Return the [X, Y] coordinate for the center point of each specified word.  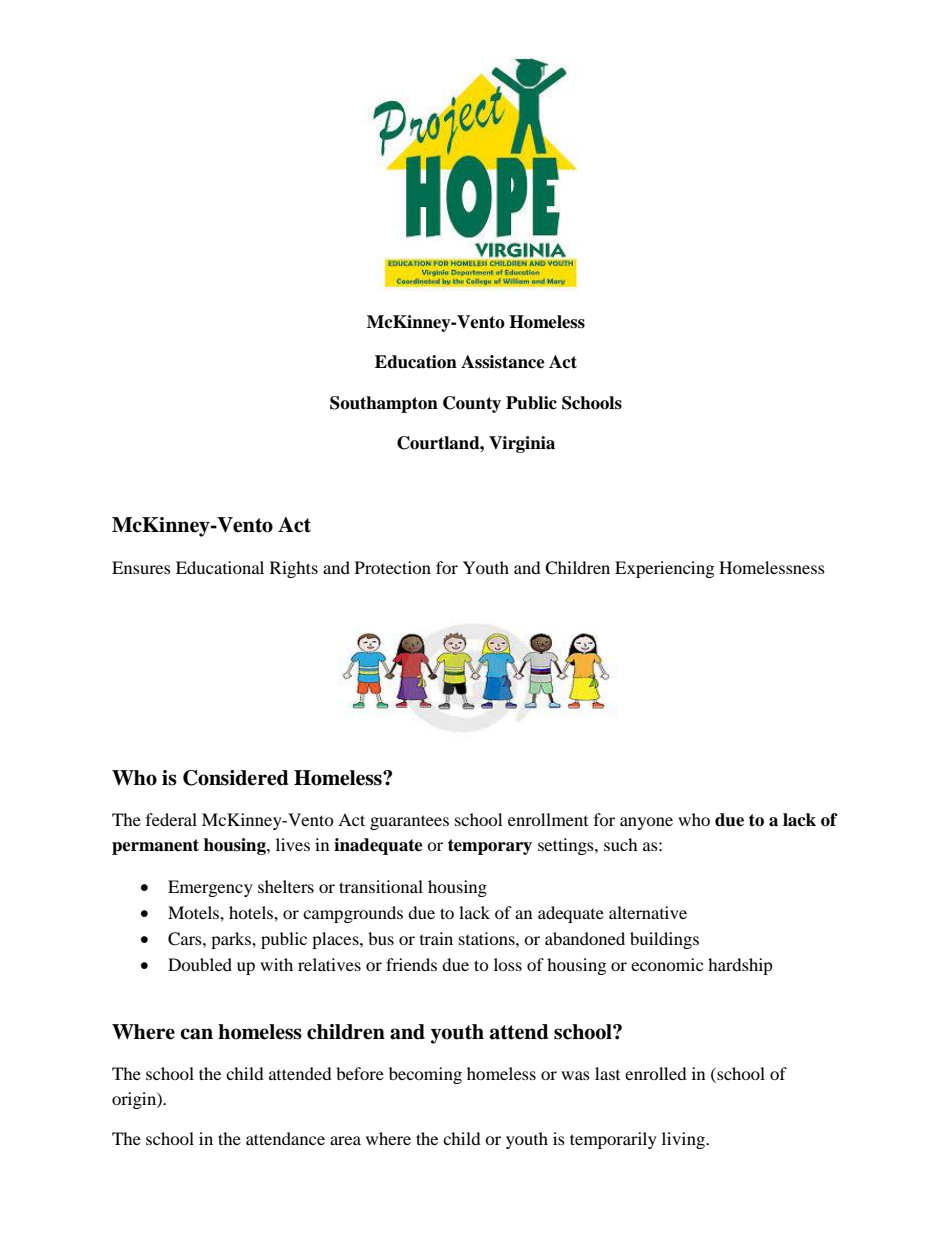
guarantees [409, 822]
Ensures [141, 567]
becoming [425, 1075]
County [472, 404]
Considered [236, 778]
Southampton [384, 404]
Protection [393, 567]
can [196, 1034]
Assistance [503, 362]
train [436, 938]
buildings [664, 940]
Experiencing [664, 569]
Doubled [200, 964]
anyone [646, 823]
